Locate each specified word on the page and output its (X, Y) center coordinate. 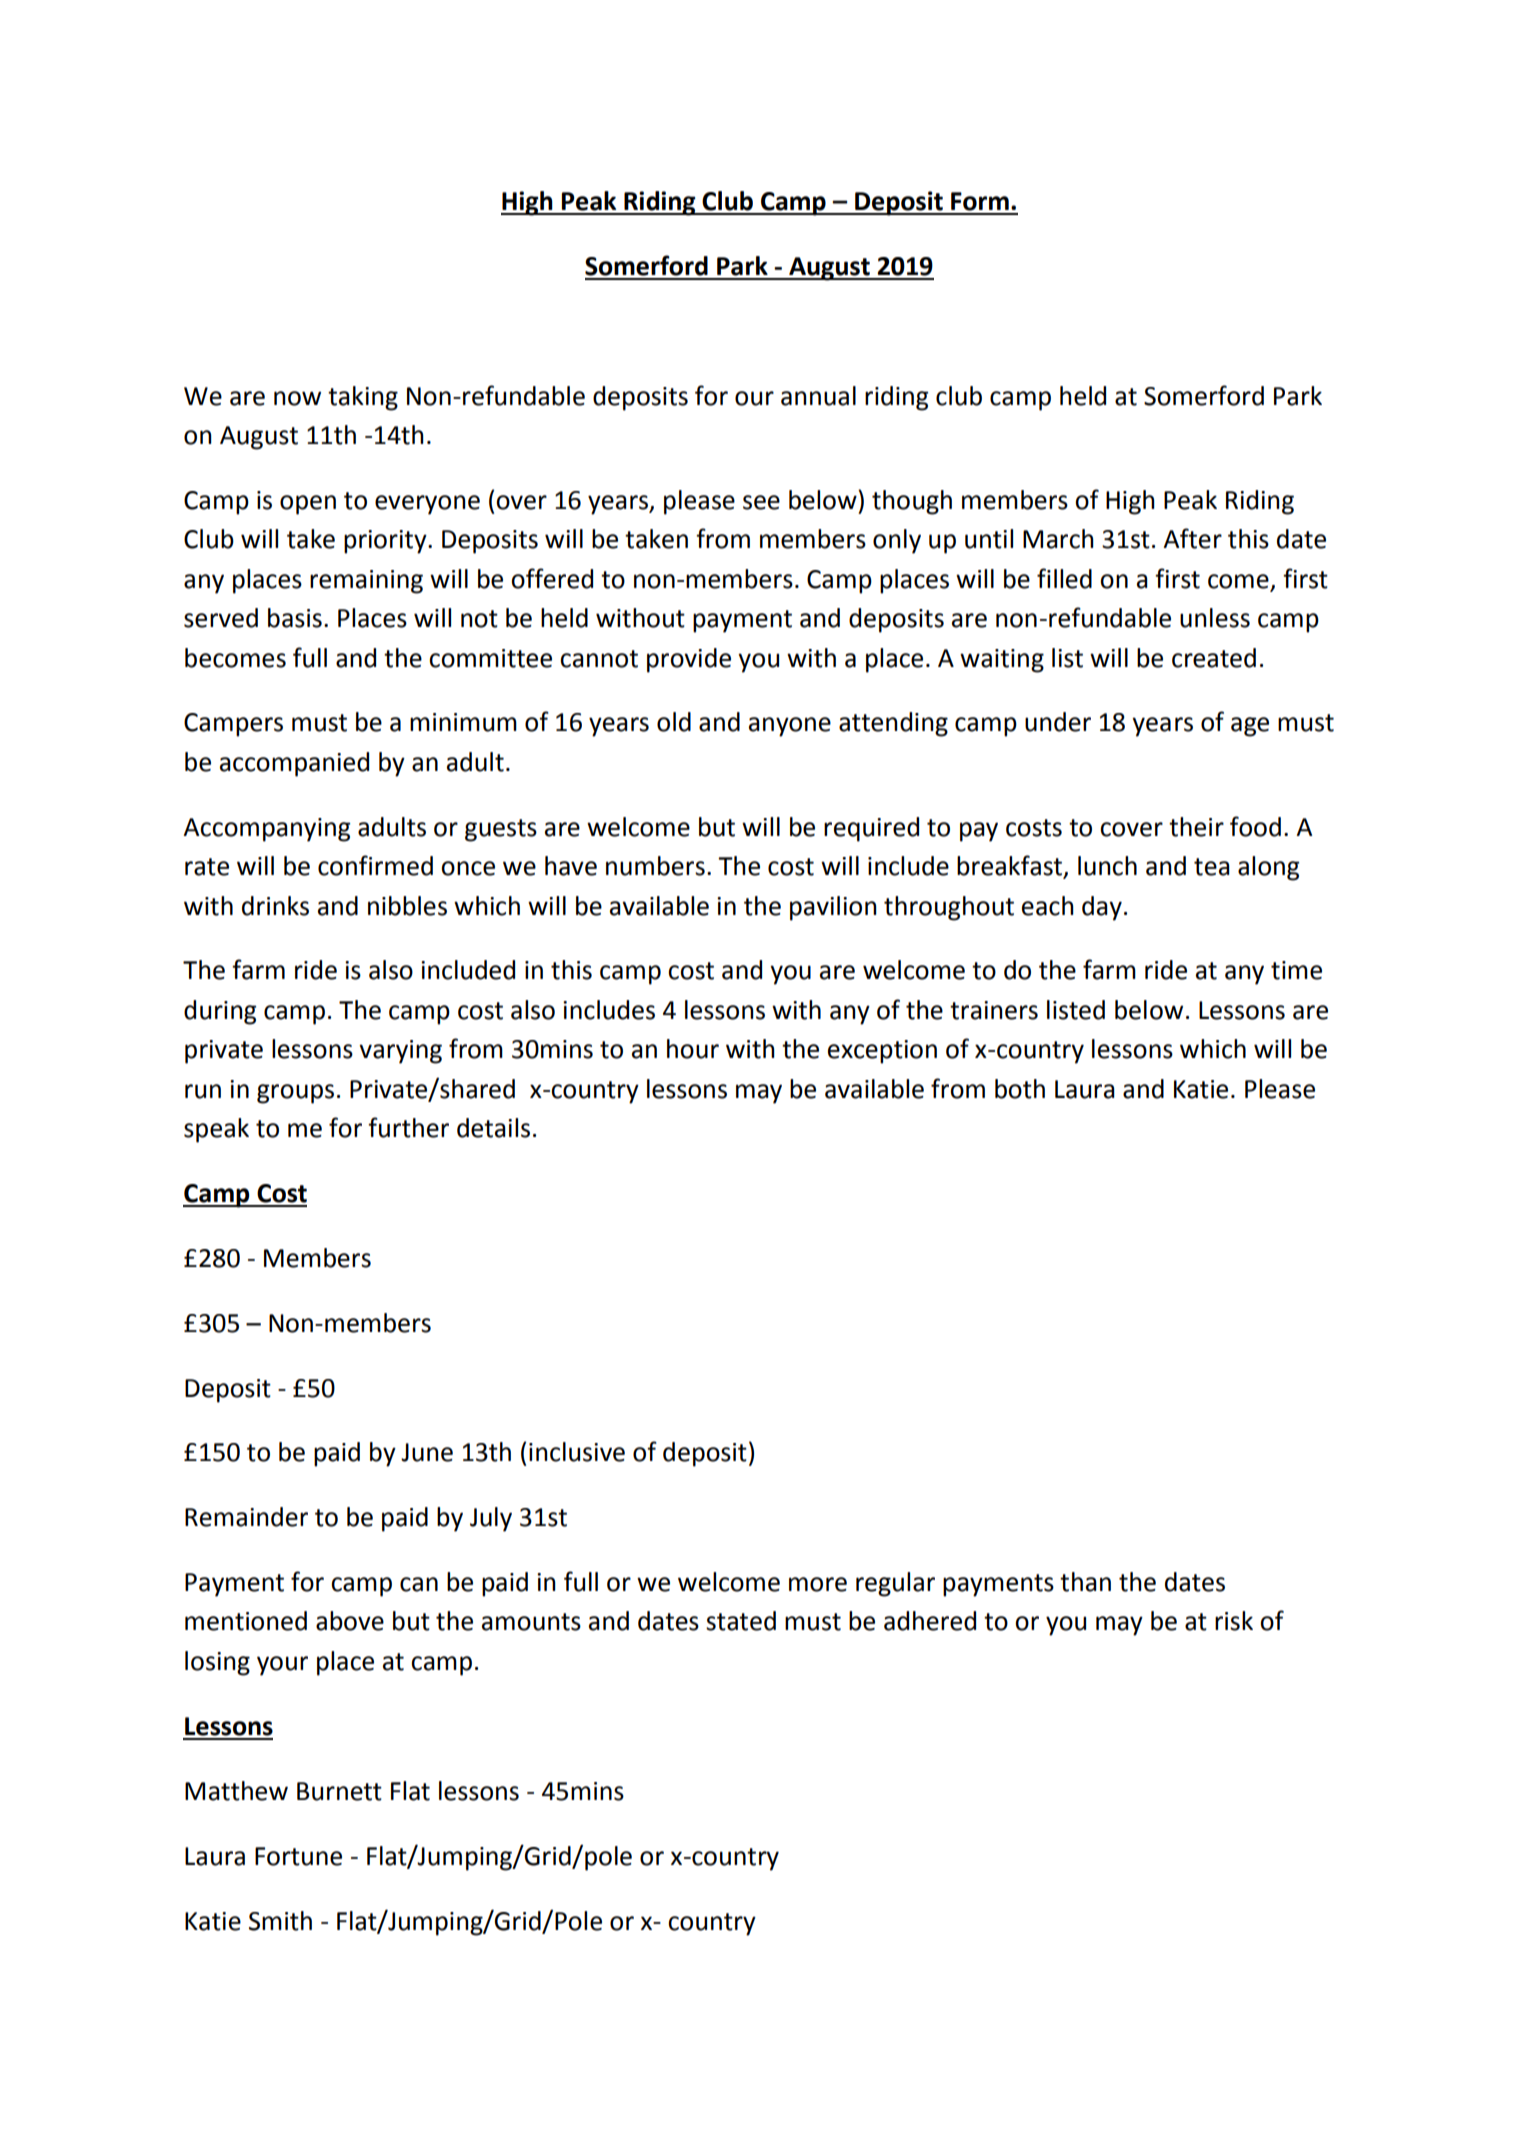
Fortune (298, 1856)
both (1020, 1089)
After (1192, 538)
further (408, 1127)
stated (741, 1621)
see (761, 502)
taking (363, 398)
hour (693, 1049)
